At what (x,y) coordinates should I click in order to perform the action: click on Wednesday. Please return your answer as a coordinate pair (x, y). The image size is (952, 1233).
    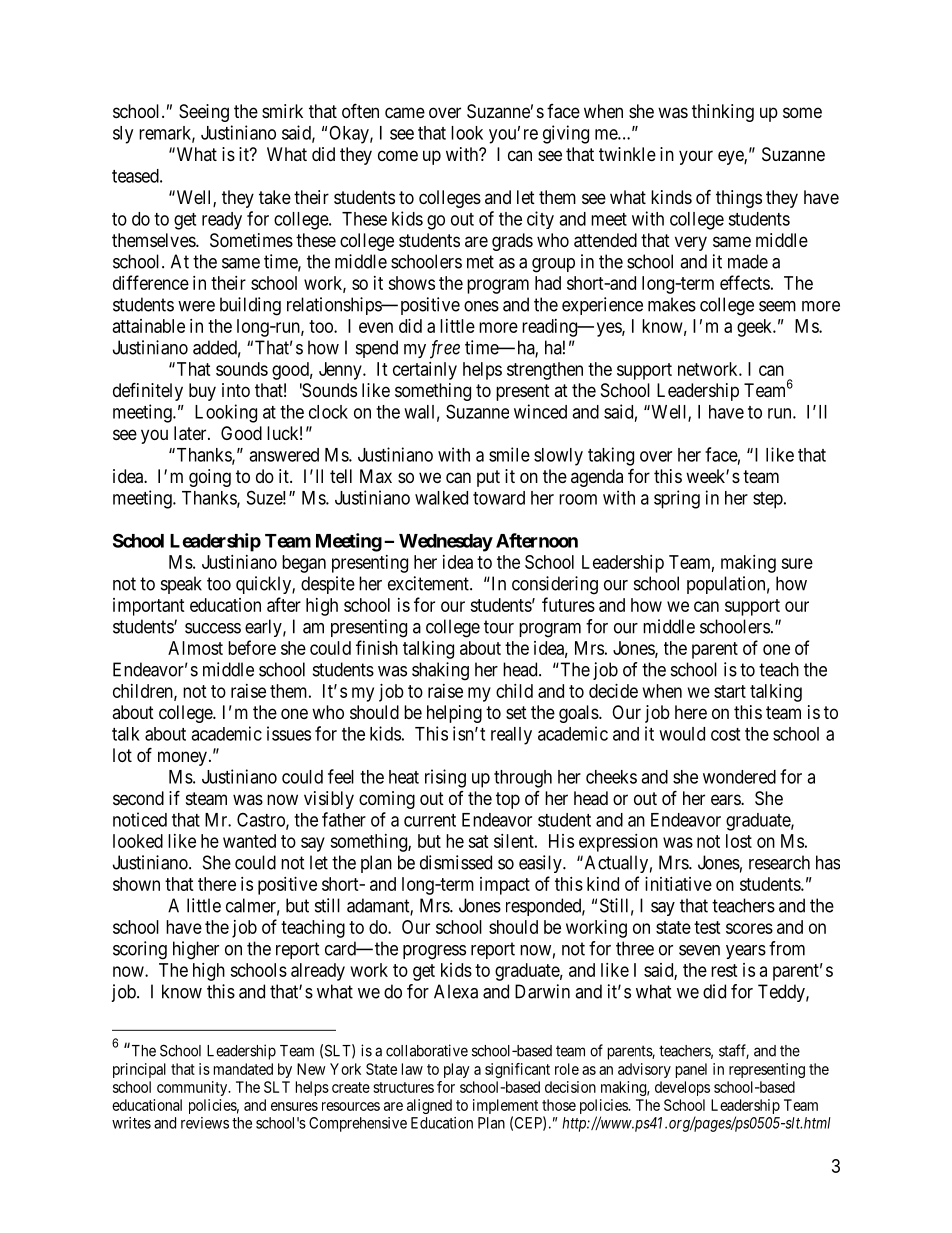
    Looking at the image, I should click on (446, 543).
